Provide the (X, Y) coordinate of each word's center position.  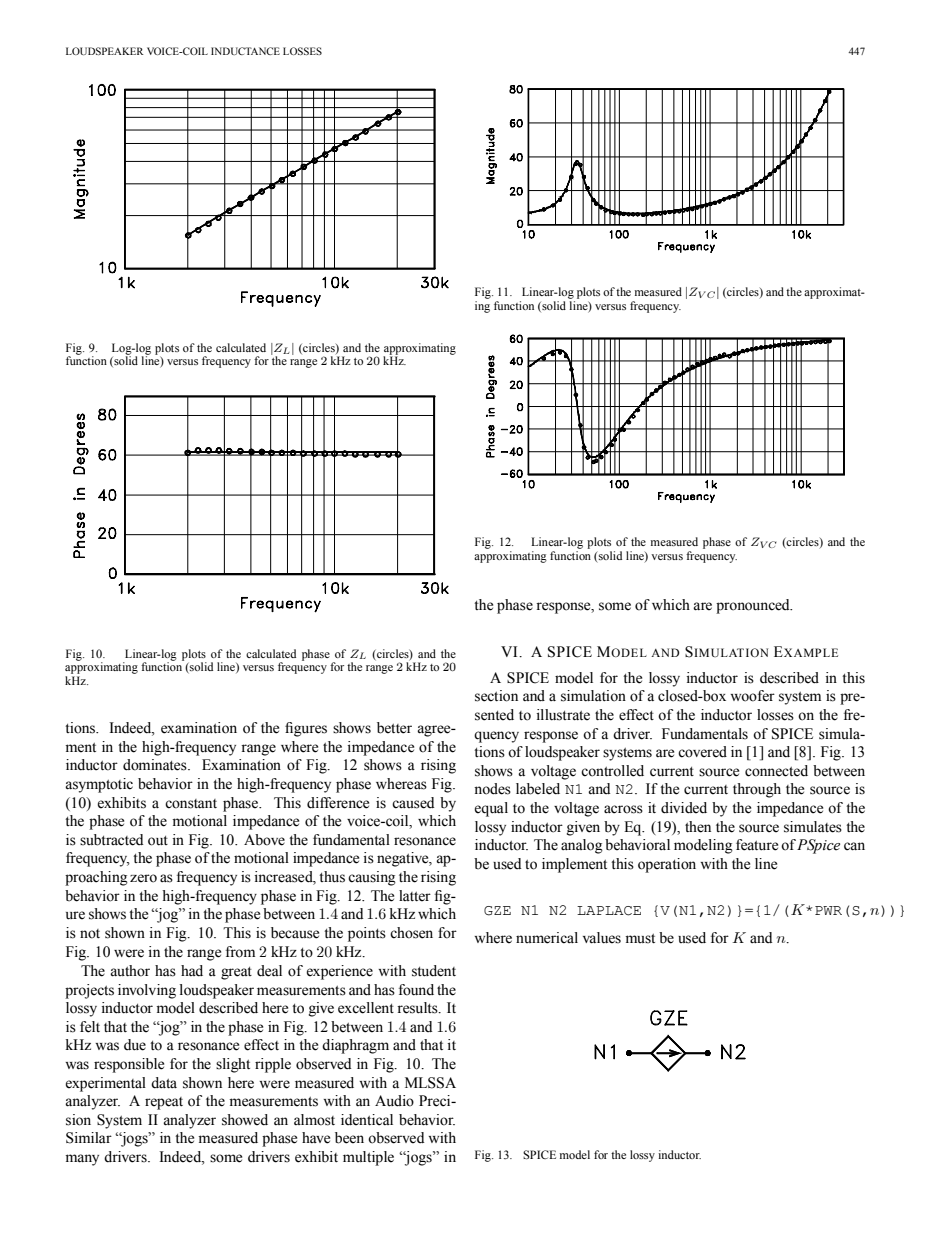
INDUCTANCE (245, 51)
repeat (164, 1103)
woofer (752, 696)
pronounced (754, 606)
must (640, 939)
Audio (394, 1101)
